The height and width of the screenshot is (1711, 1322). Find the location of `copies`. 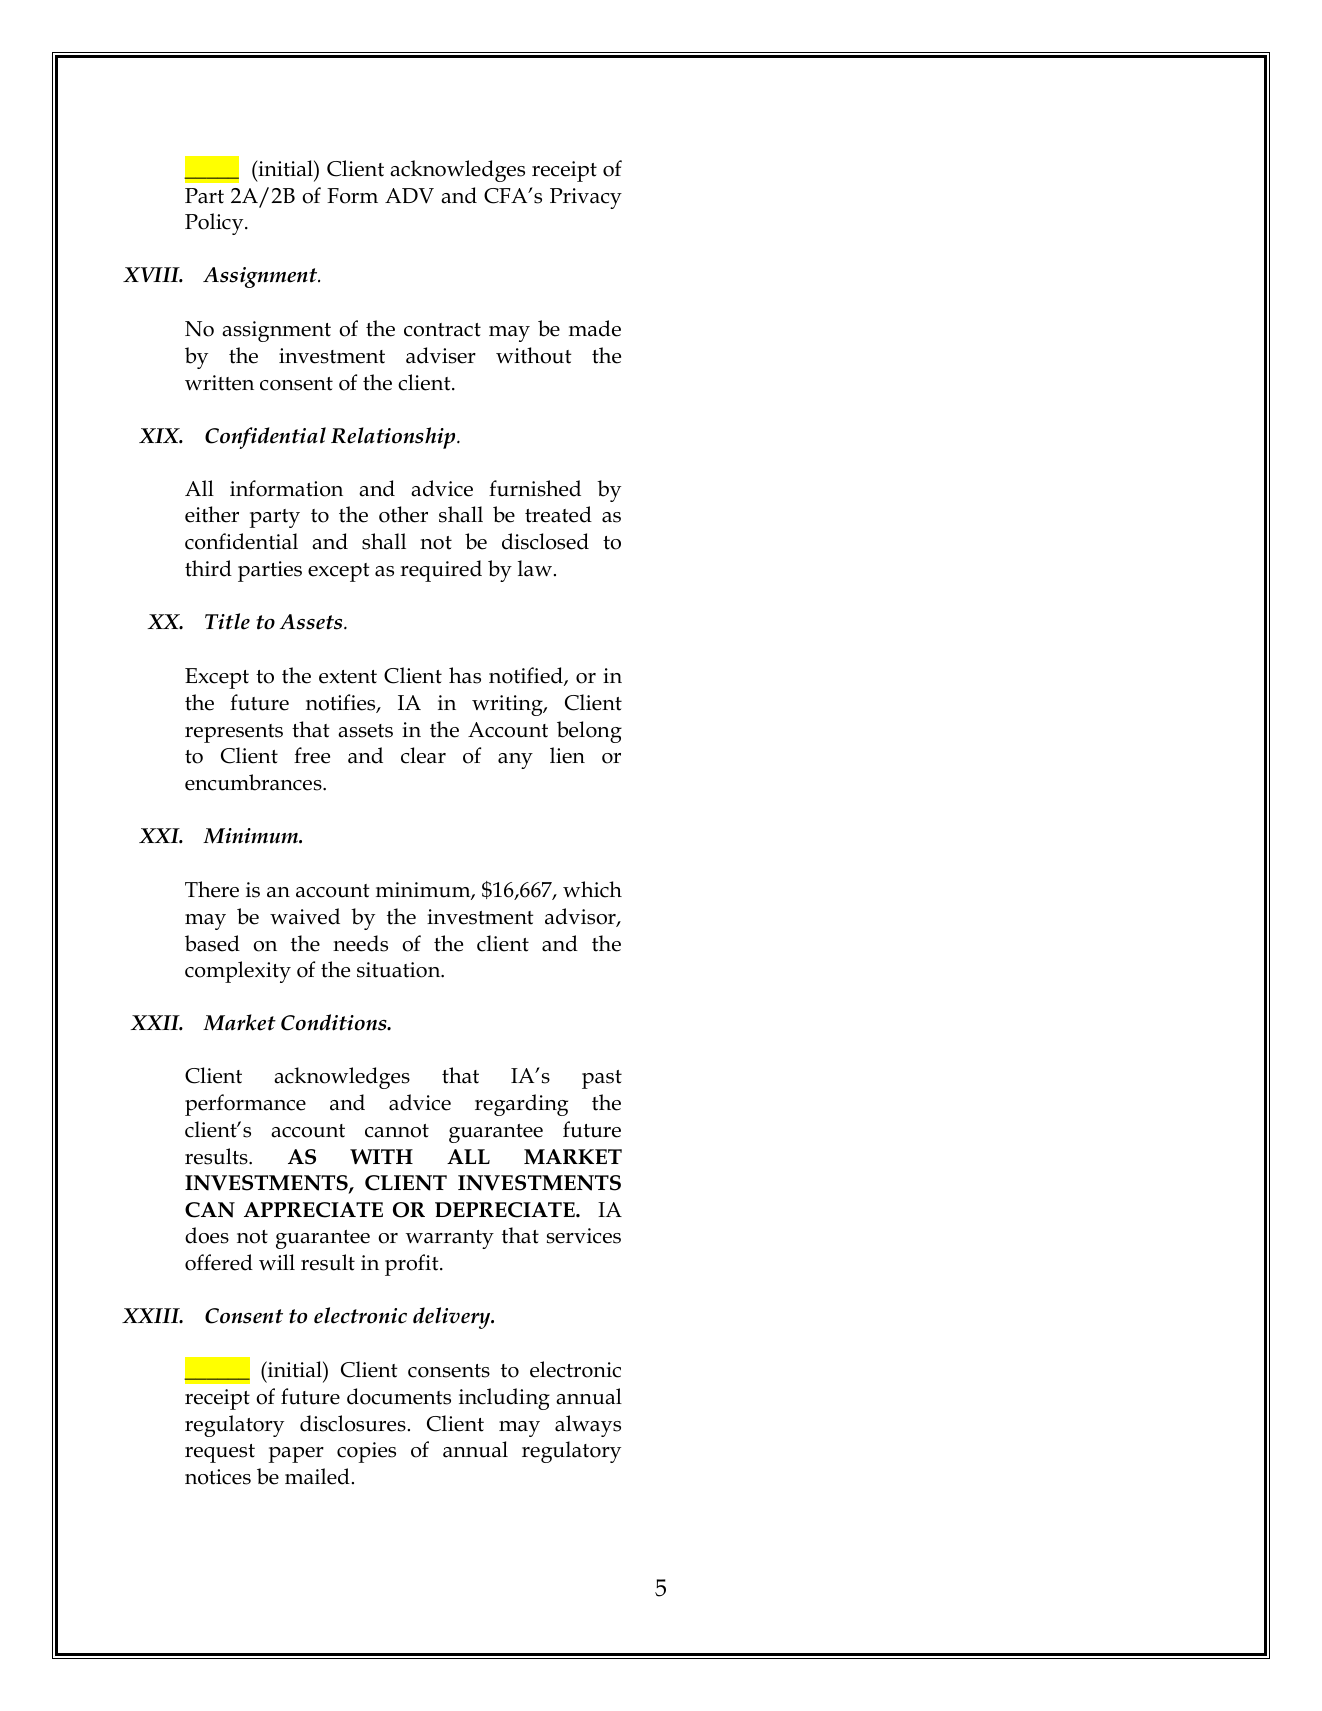

copies is located at coordinates (366, 1452).
